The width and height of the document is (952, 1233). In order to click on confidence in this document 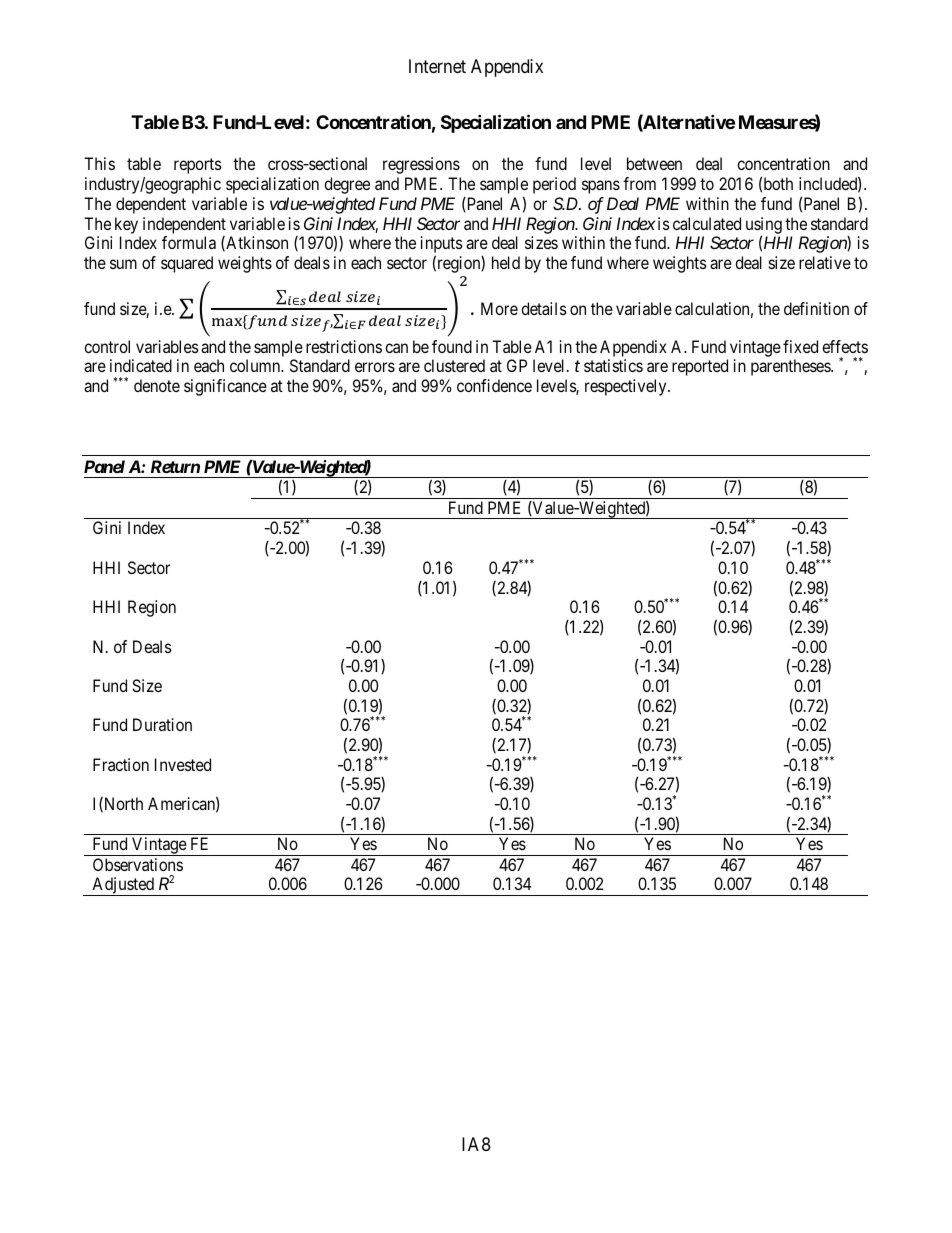, I will do `click(494, 385)`.
